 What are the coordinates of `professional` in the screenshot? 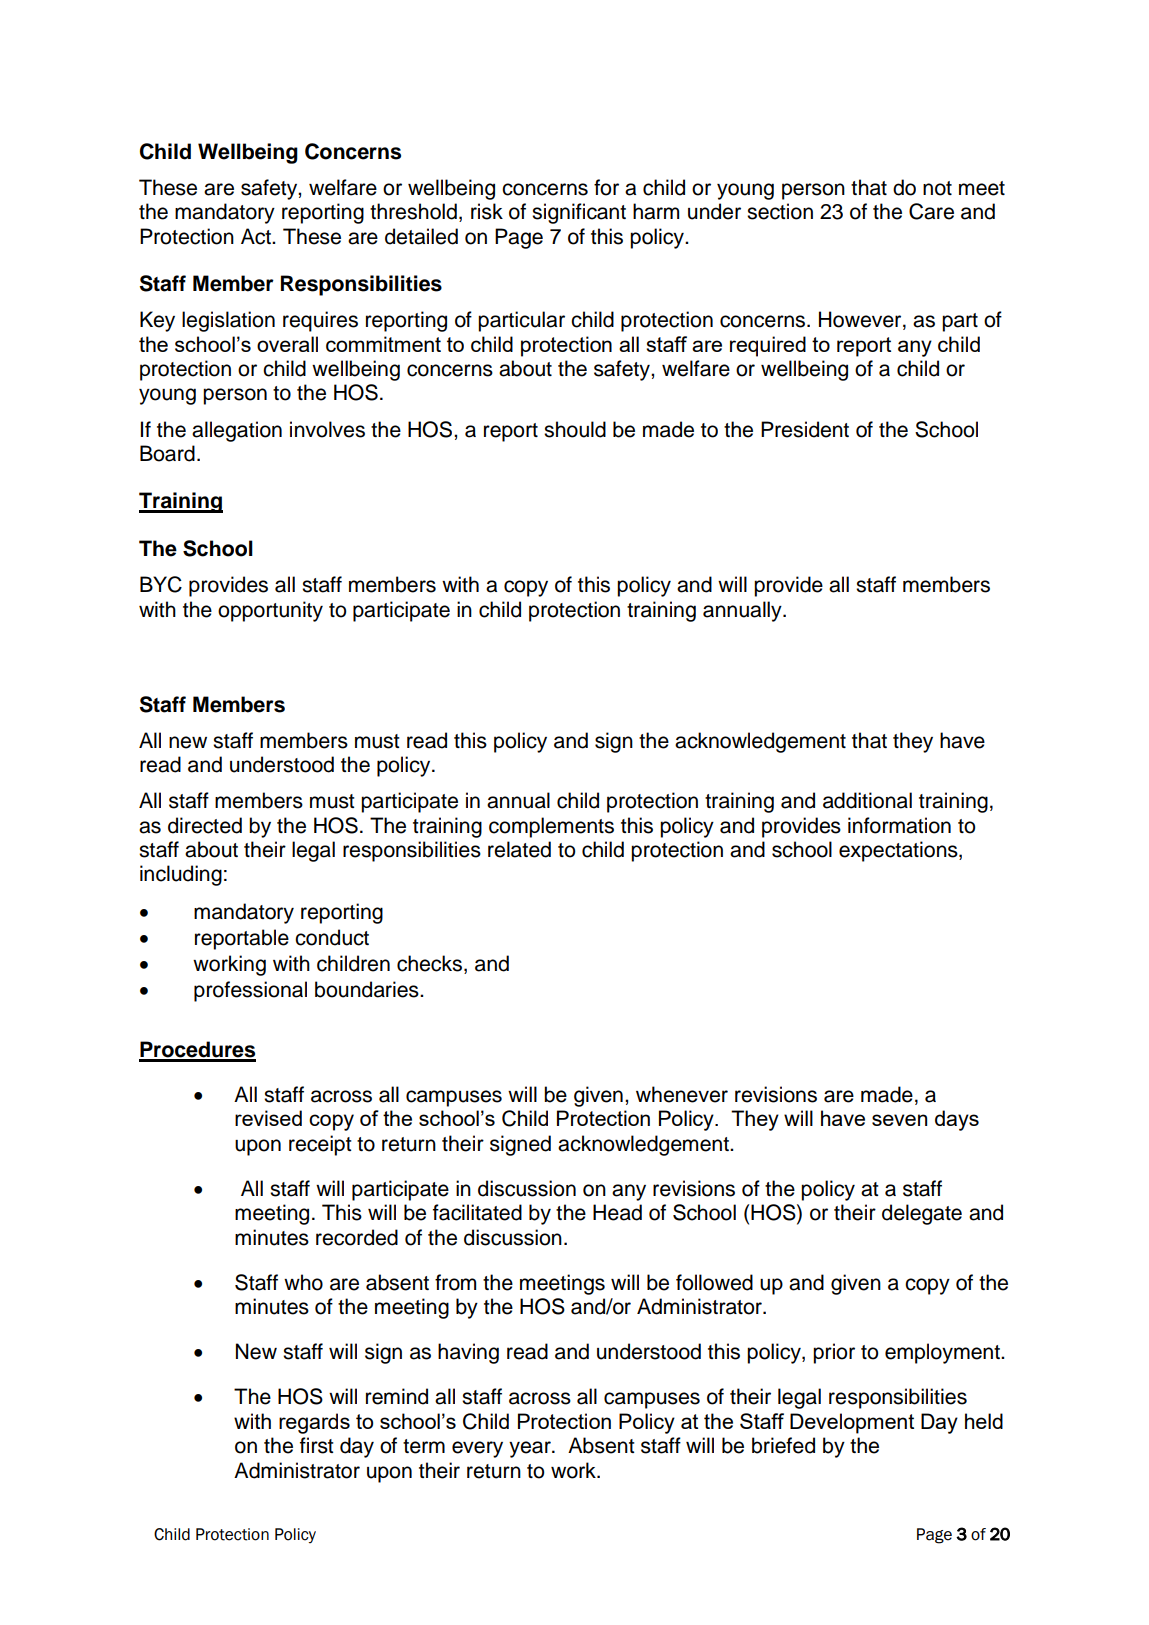 It's located at (250, 991).
